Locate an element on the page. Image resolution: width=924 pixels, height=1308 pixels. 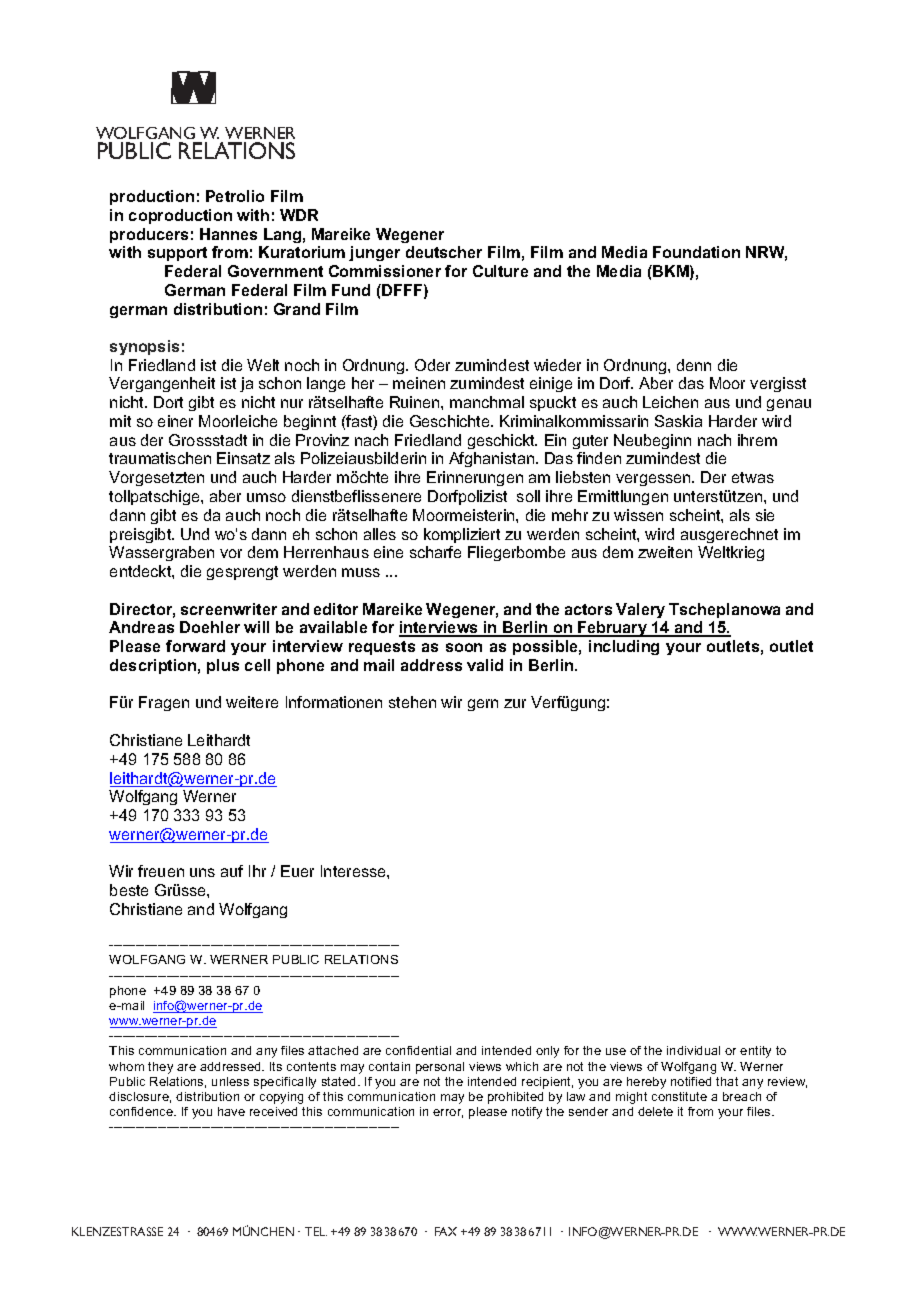
deutscher is located at coordinates (444, 252).
